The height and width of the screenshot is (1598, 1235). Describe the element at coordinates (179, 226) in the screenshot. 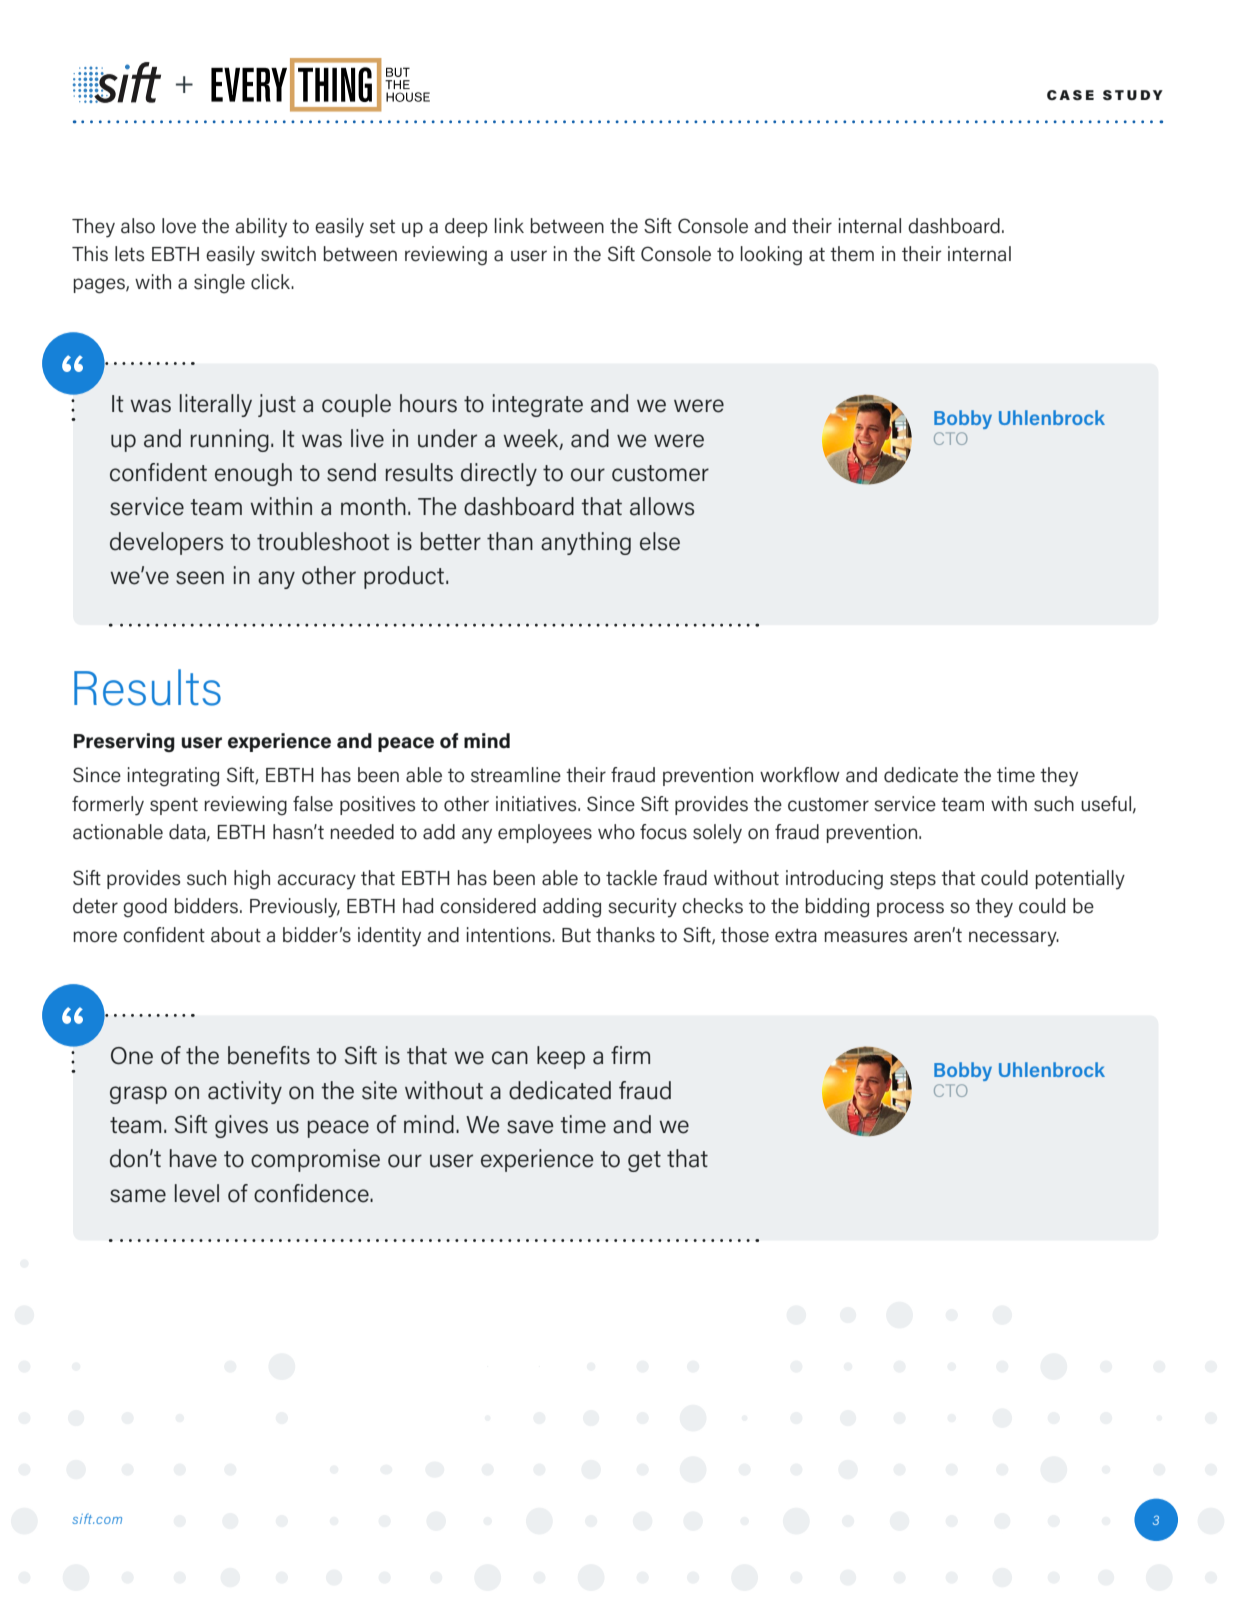

I see `love` at that location.
